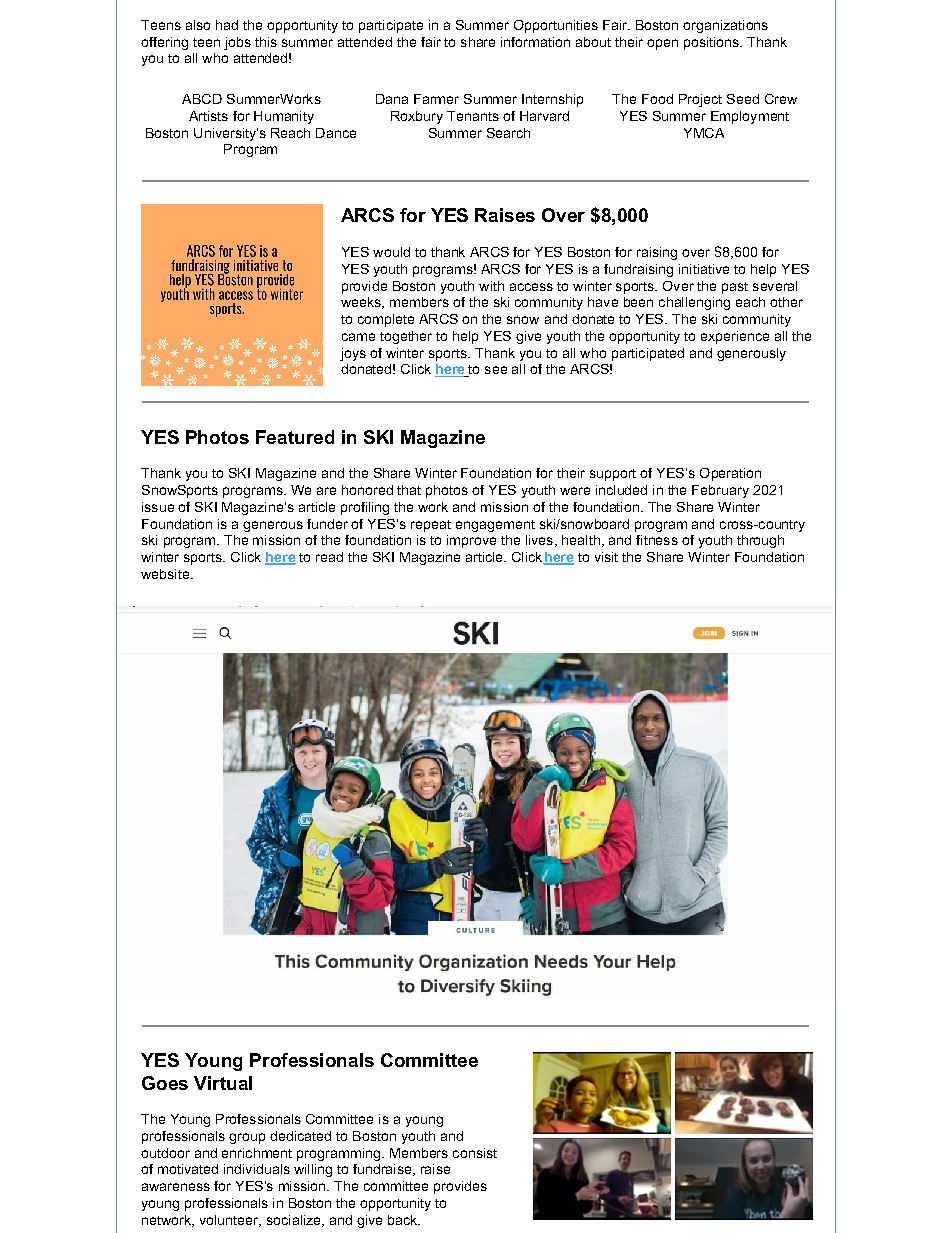 The image size is (952, 1233). Describe the element at coordinates (471, 541) in the screenshot. I see `improve` at that location.
